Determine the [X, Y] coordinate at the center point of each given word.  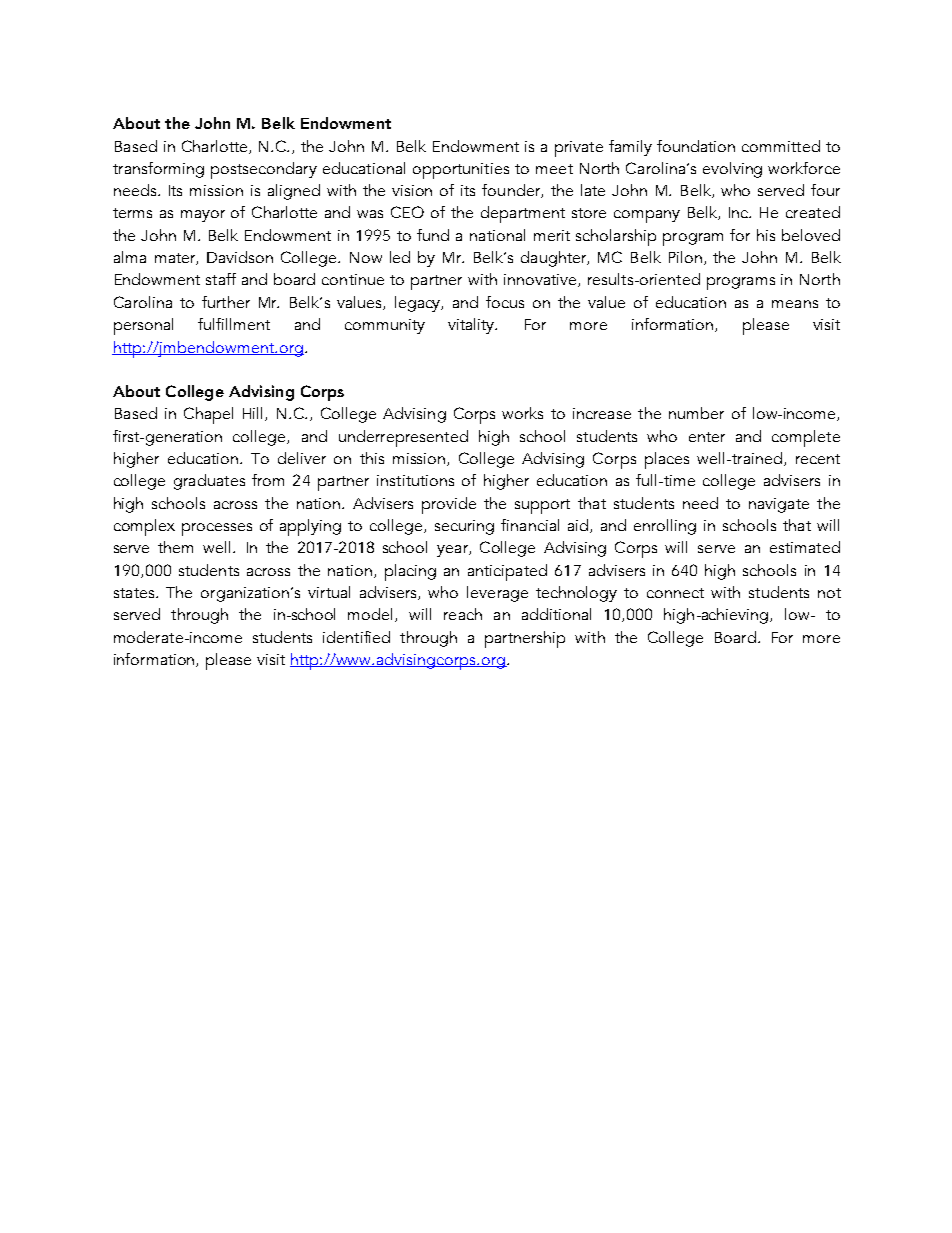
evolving [732, 170]
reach [463, 614]
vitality [472, 326]
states [135, 593]
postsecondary [264, 170]
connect [675, 593]
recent [818, 459]
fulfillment [234, 324]
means [795, 304]
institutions [415, 480]
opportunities [461, 171]
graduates [209, 482]
